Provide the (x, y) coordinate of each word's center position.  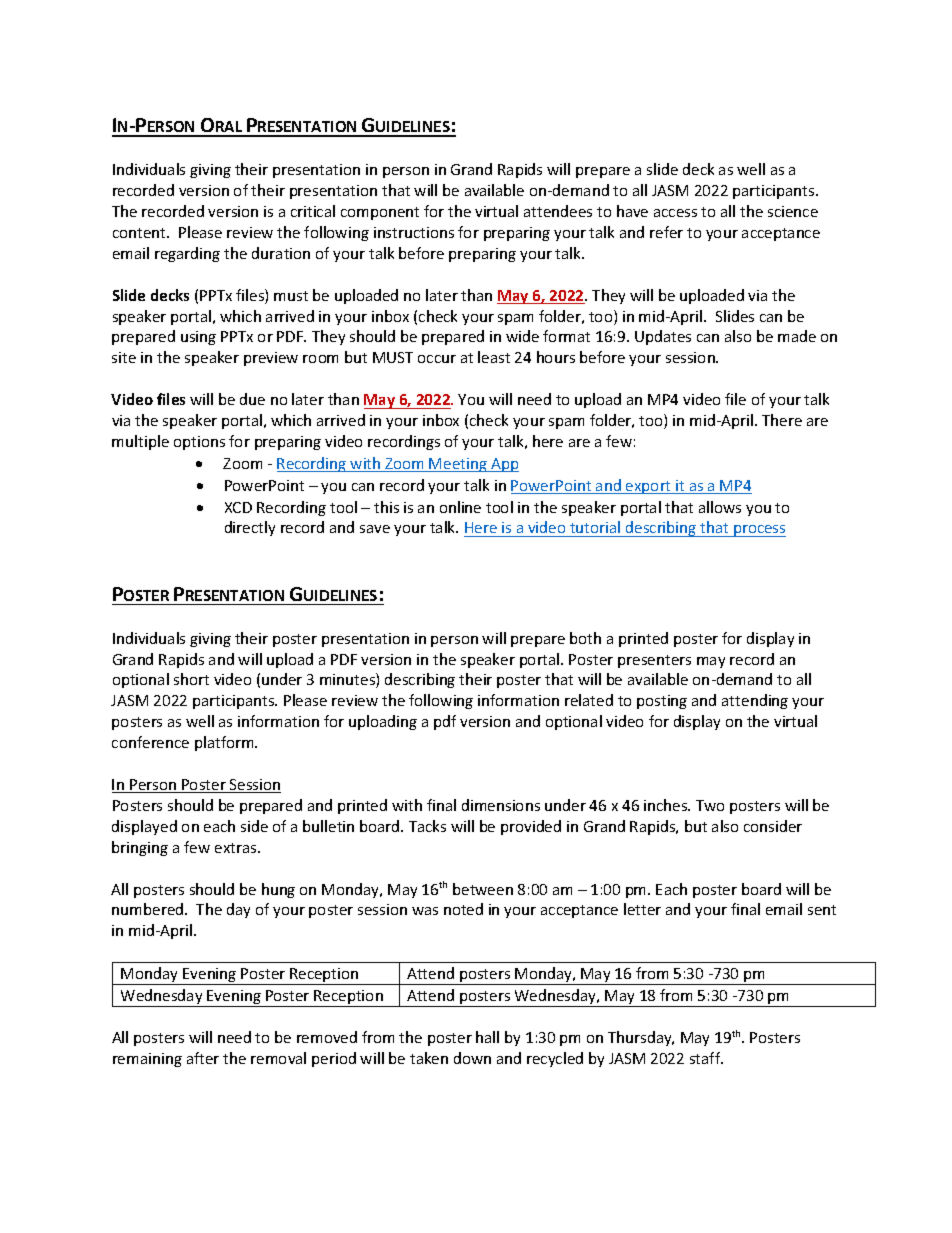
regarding (187, 254)
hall (487, 1037)
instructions (414, 232)
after (203, 1058)
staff (706, 1058)
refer (666, 232)
